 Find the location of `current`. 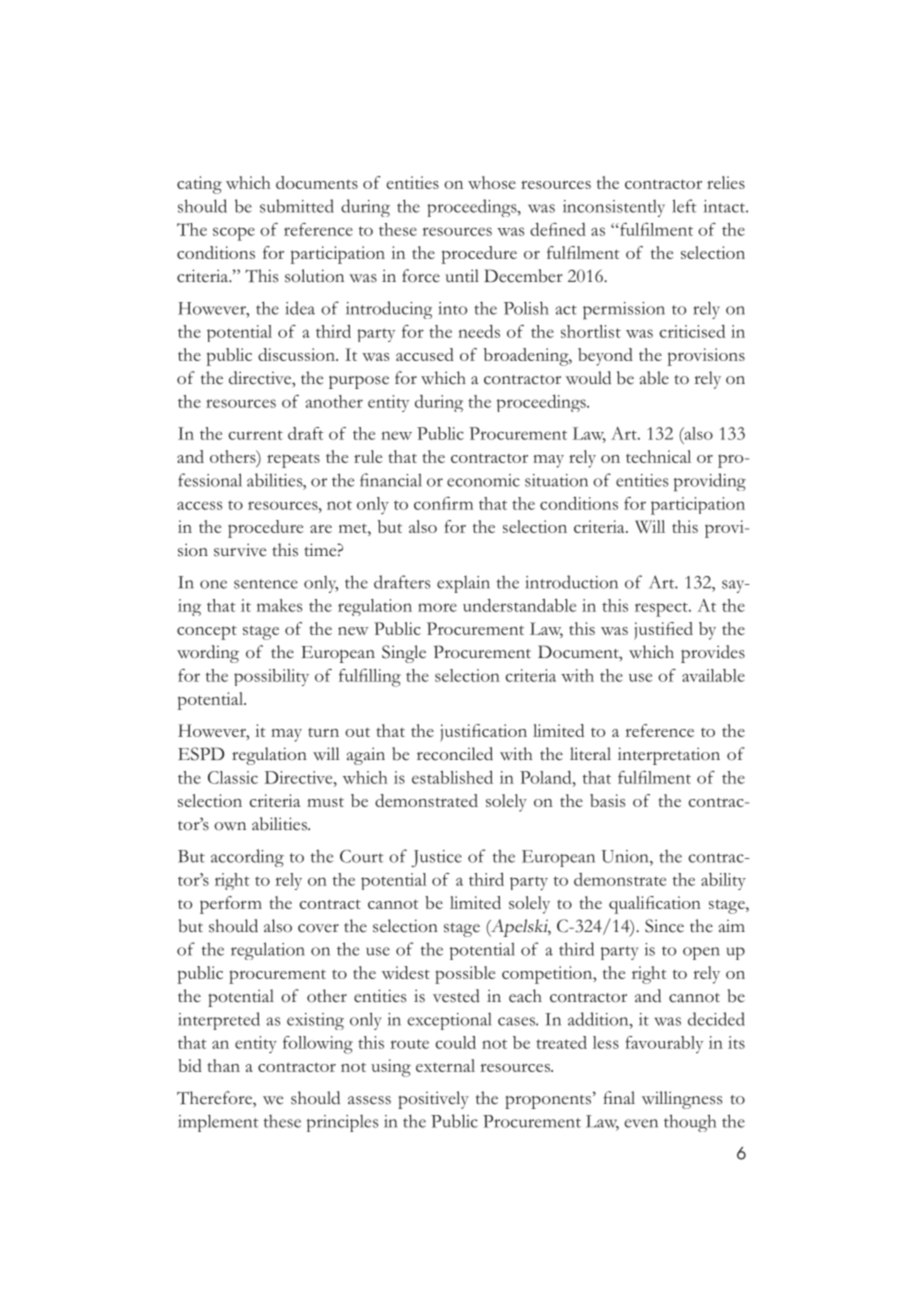

current is located at coordinates (255, 435).
